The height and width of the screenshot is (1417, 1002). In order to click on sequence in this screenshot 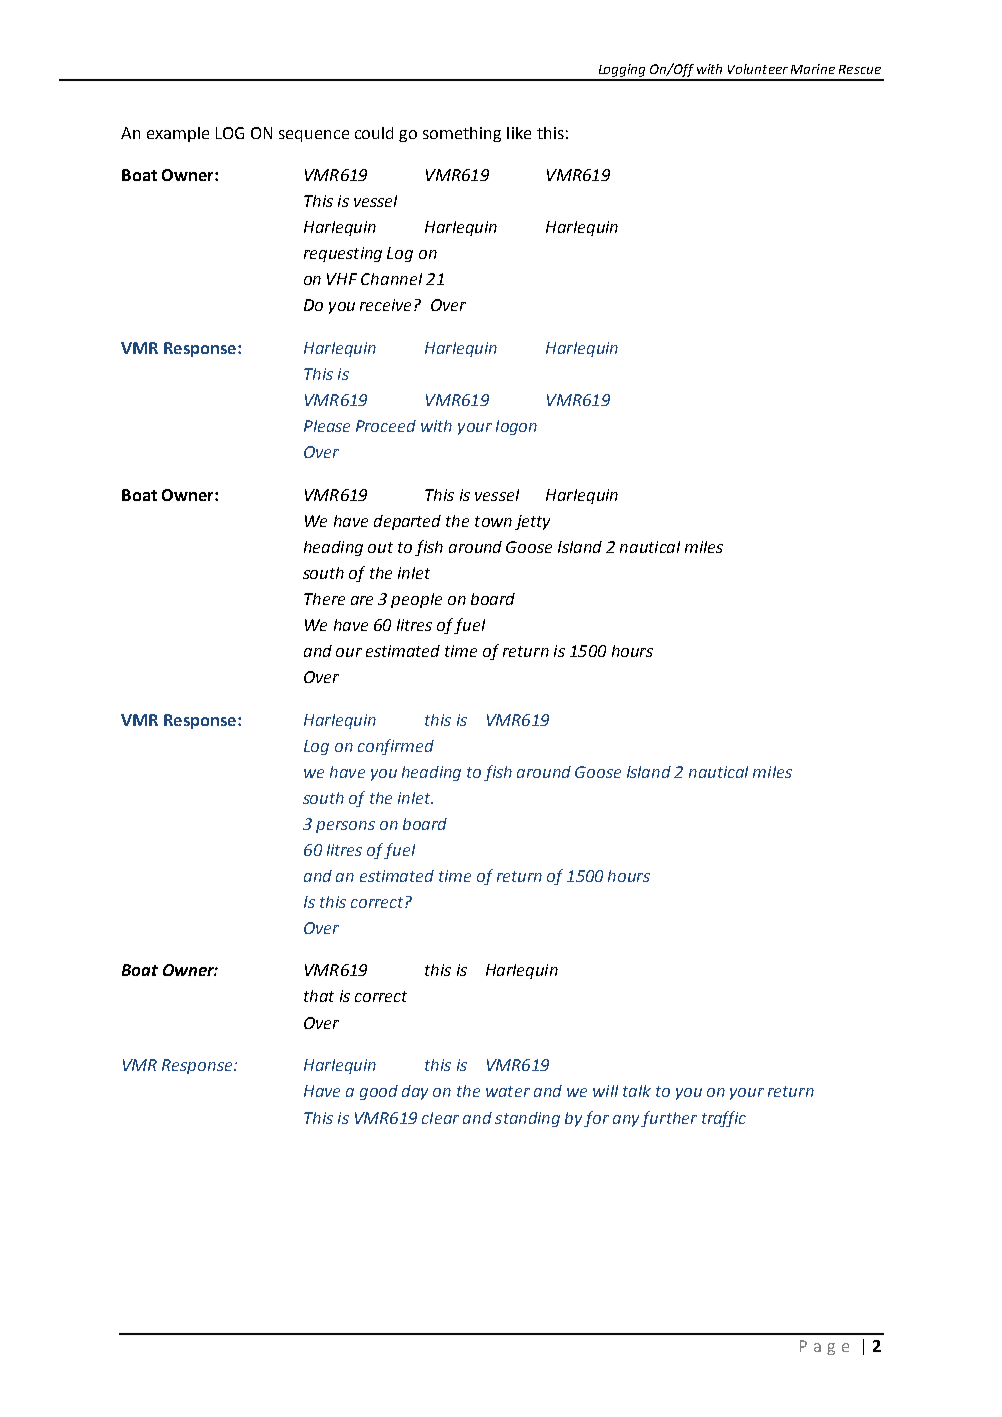, I will do `click(314, 136)`.
